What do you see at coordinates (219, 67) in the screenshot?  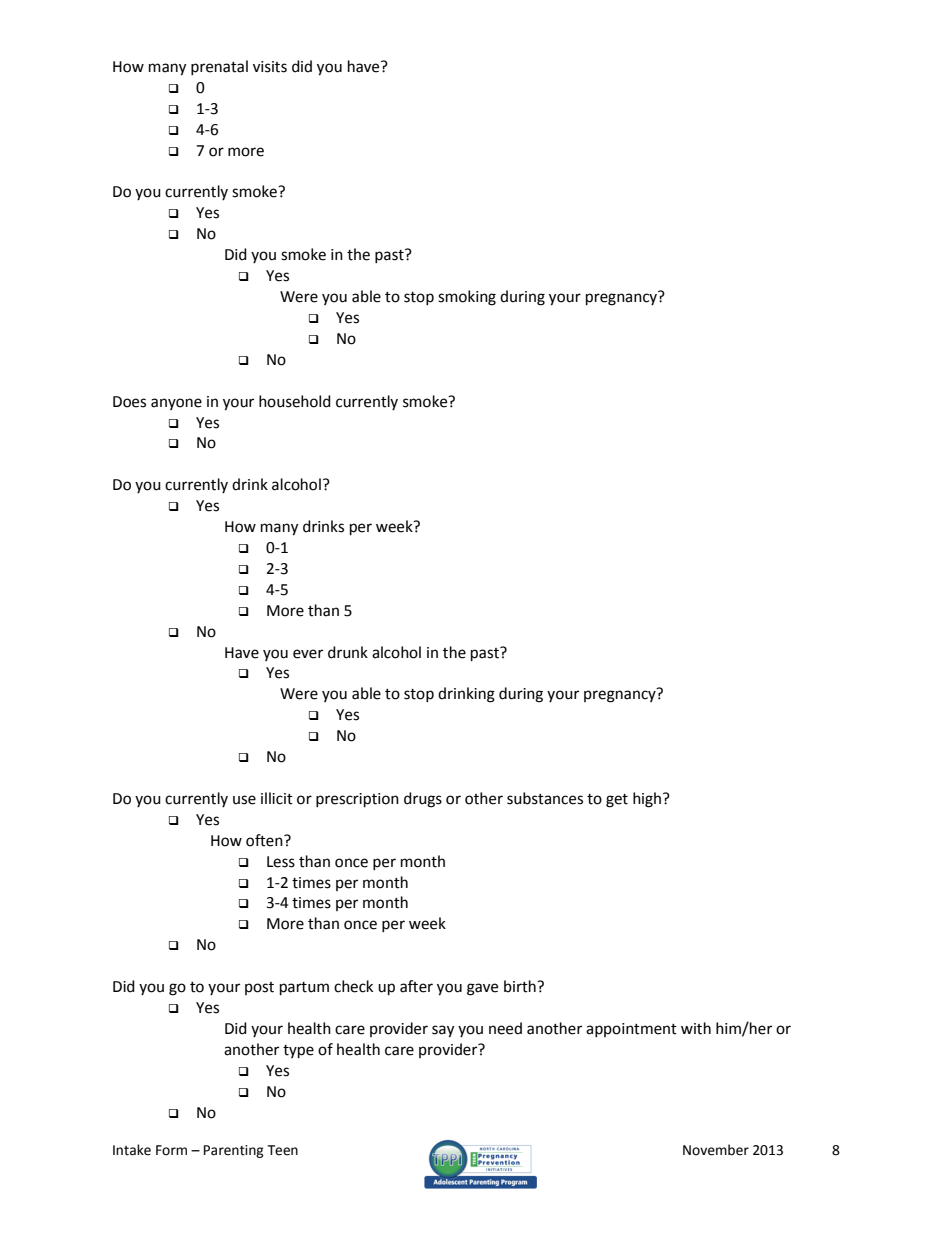 I see `prenatal` at bounding box center [219, 67].
